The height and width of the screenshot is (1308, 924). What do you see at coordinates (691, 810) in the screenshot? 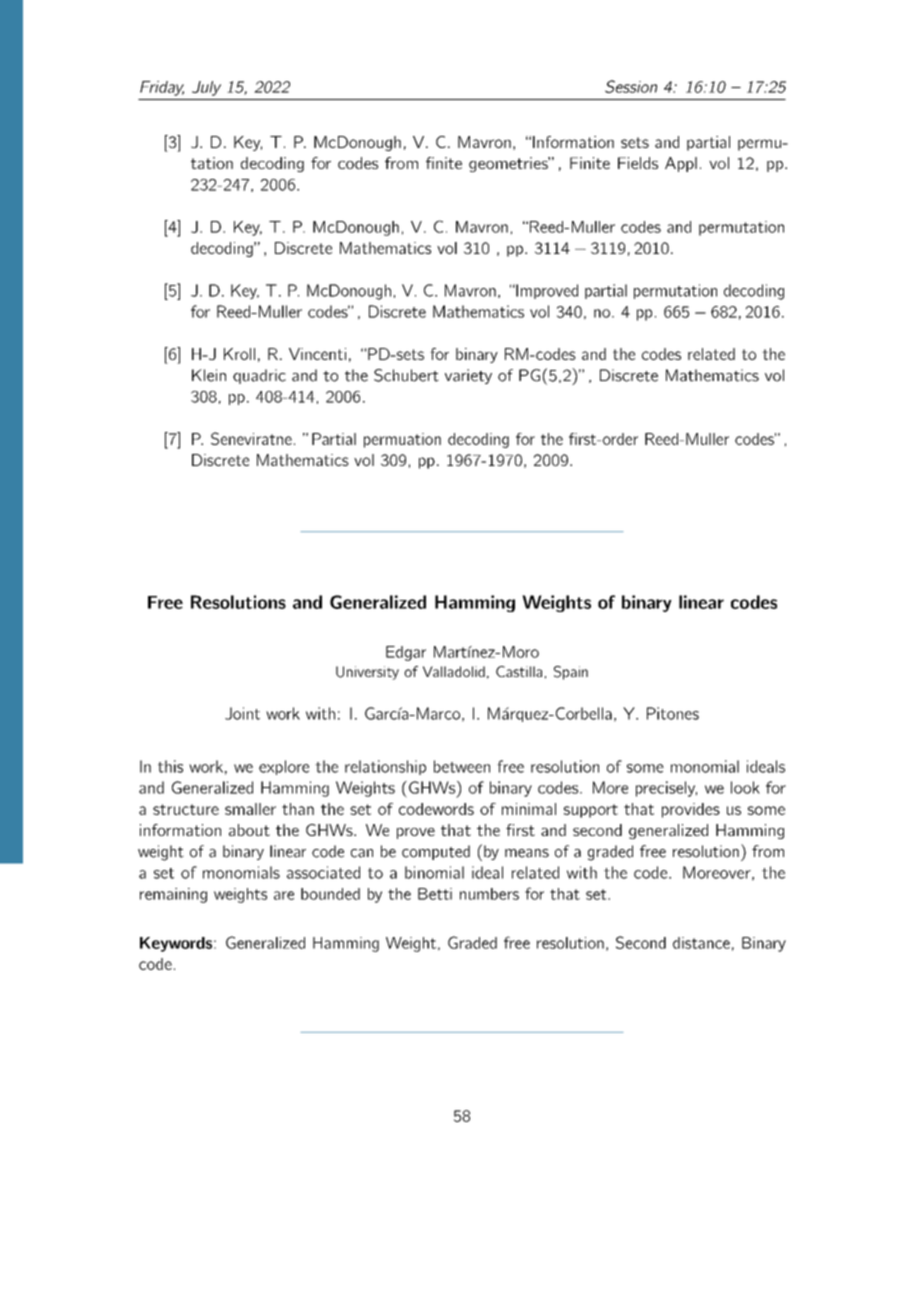
I see `provides` at bounding box center [691, 810].
